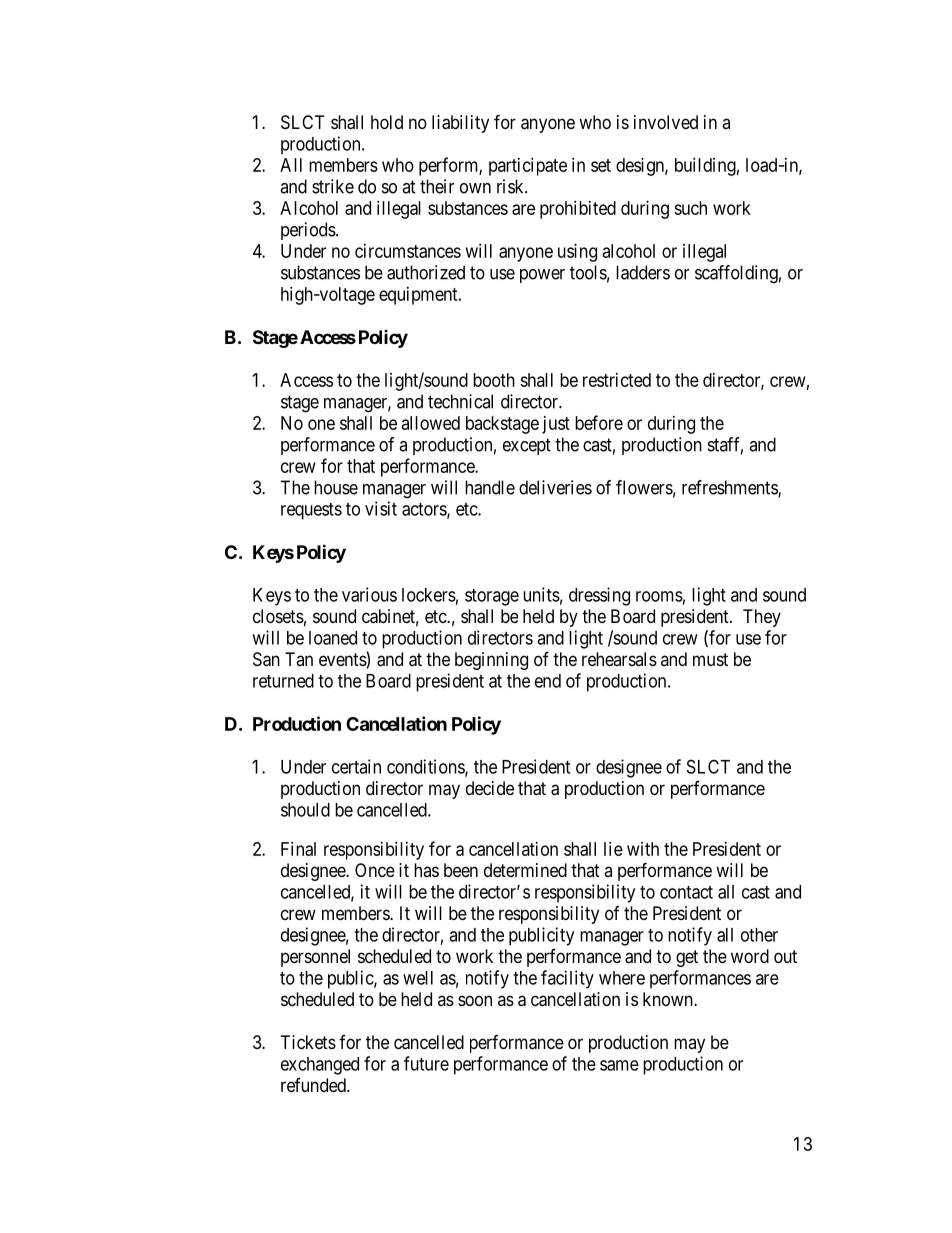 This image has height=1233, width=952. What do you see at coordinates (528, 167) in the image?
I see `participate` at bounding box center [528, 167].
